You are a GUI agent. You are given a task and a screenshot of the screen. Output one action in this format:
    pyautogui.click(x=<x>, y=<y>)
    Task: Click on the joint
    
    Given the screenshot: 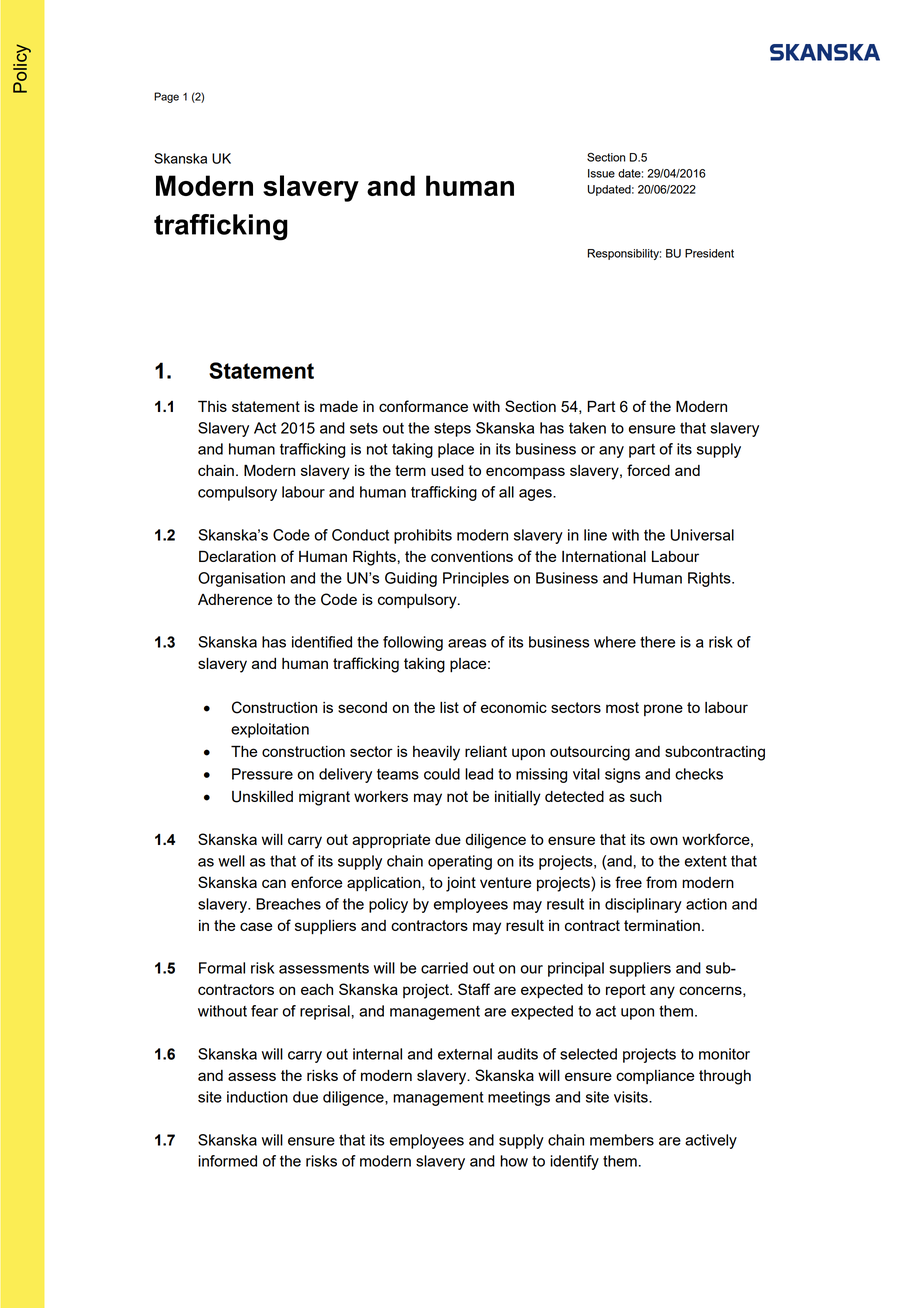 What is the action you would take?
    pyautogui.click(x=461, y=884)
